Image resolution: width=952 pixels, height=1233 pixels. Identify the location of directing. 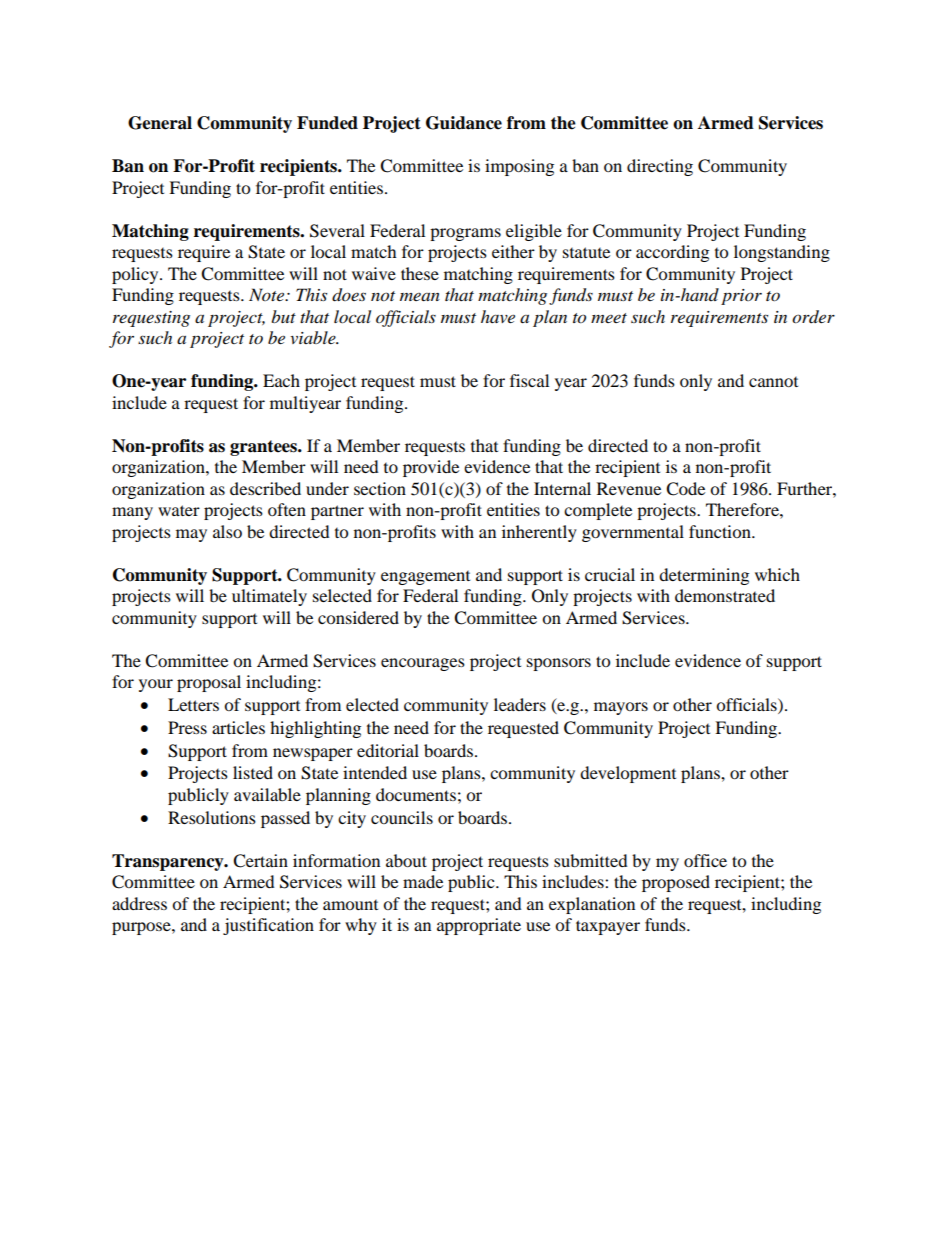
(660, 167).
